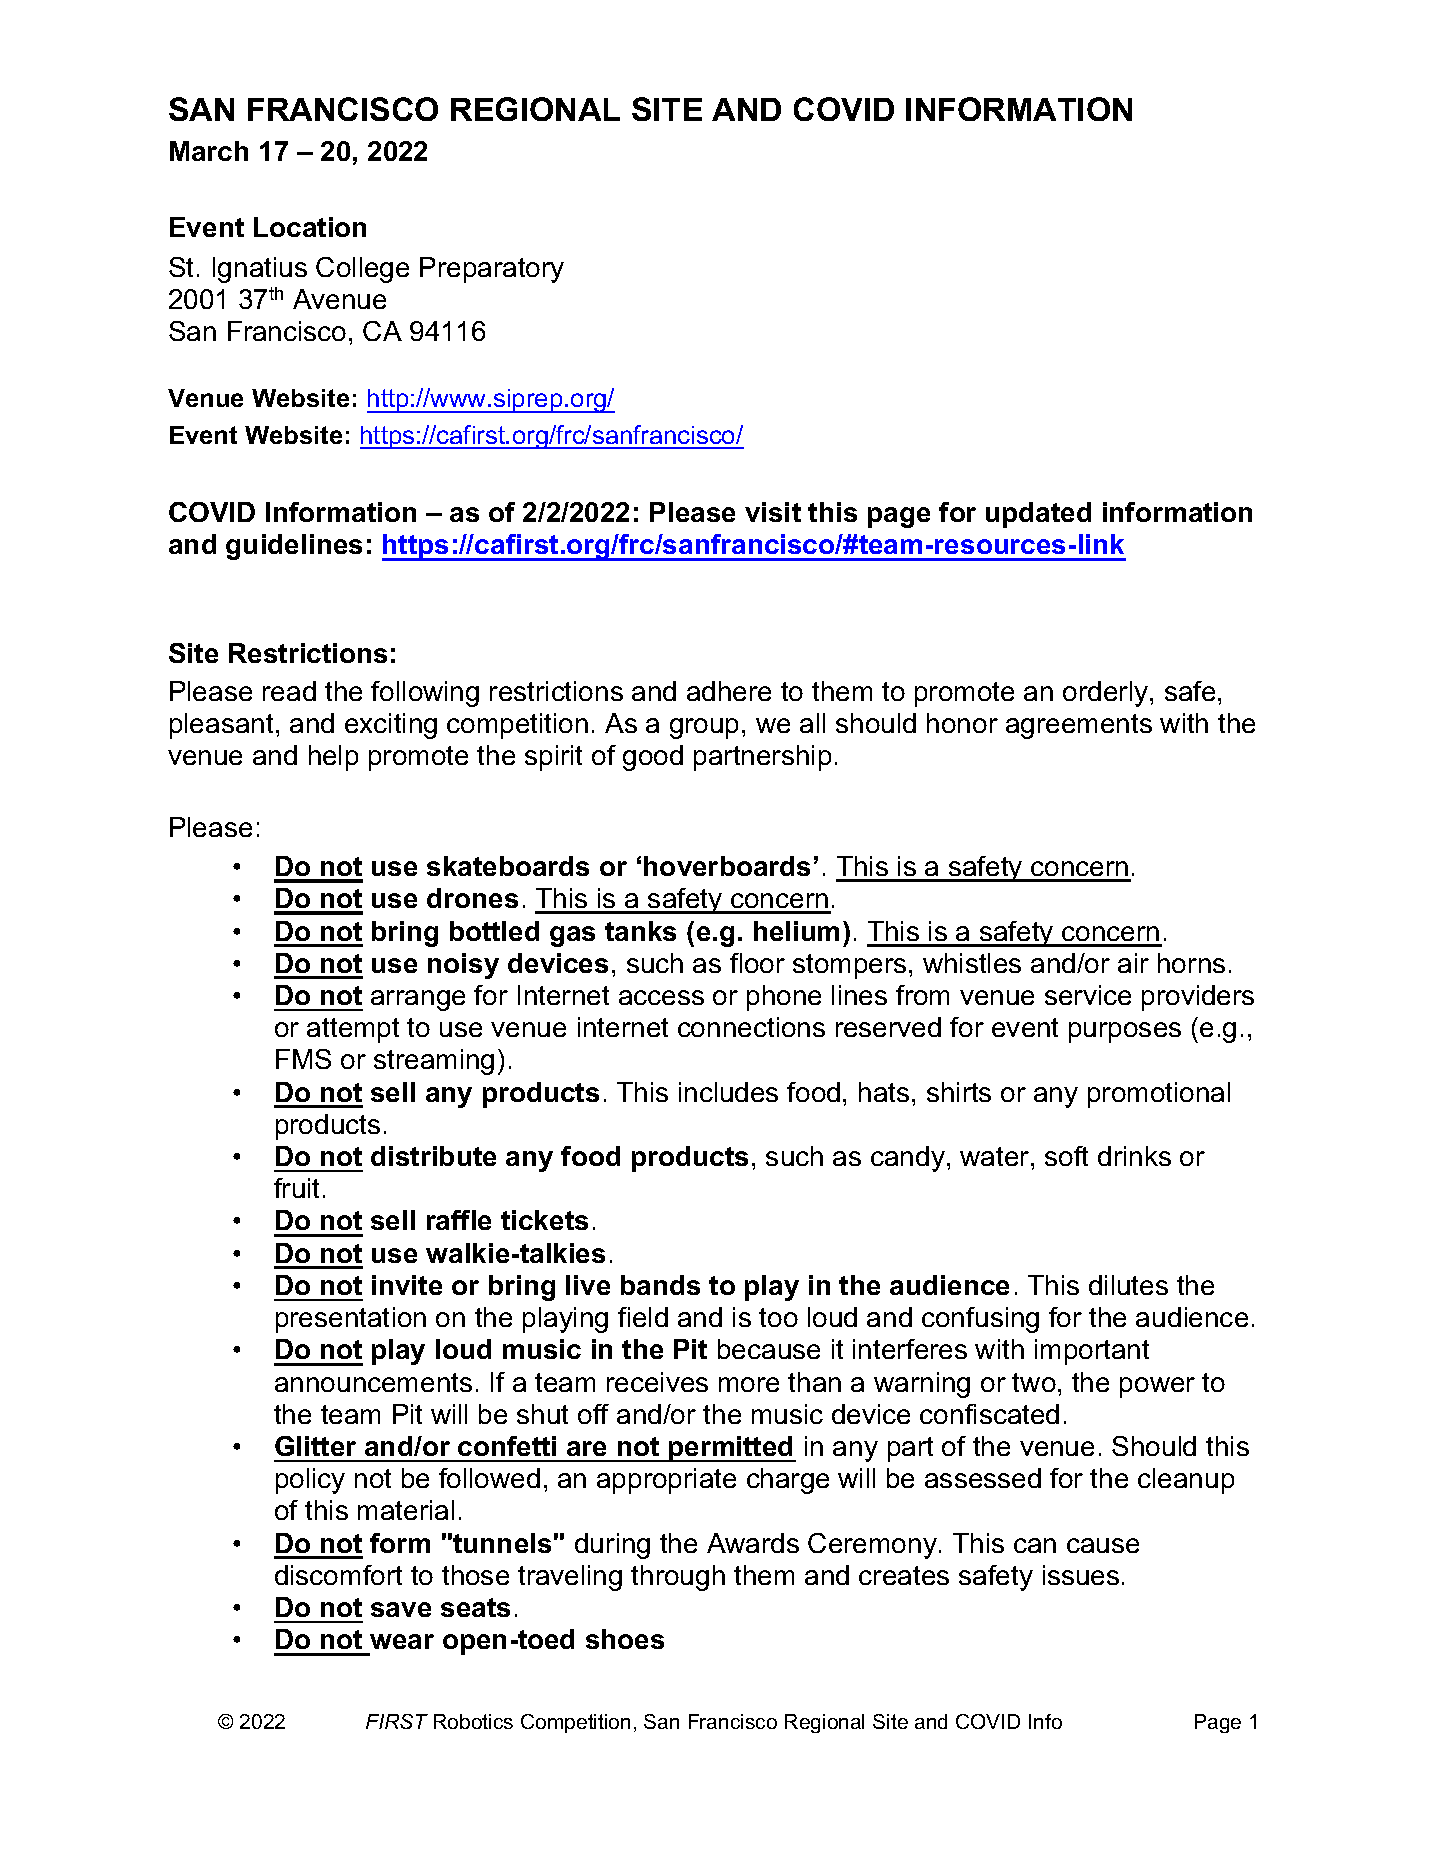 Image resolution: width=1429 pixels, height=1849 pixels. Describe the element at coordinates (418, 1000) in the document. I see `arrange` at that location.
